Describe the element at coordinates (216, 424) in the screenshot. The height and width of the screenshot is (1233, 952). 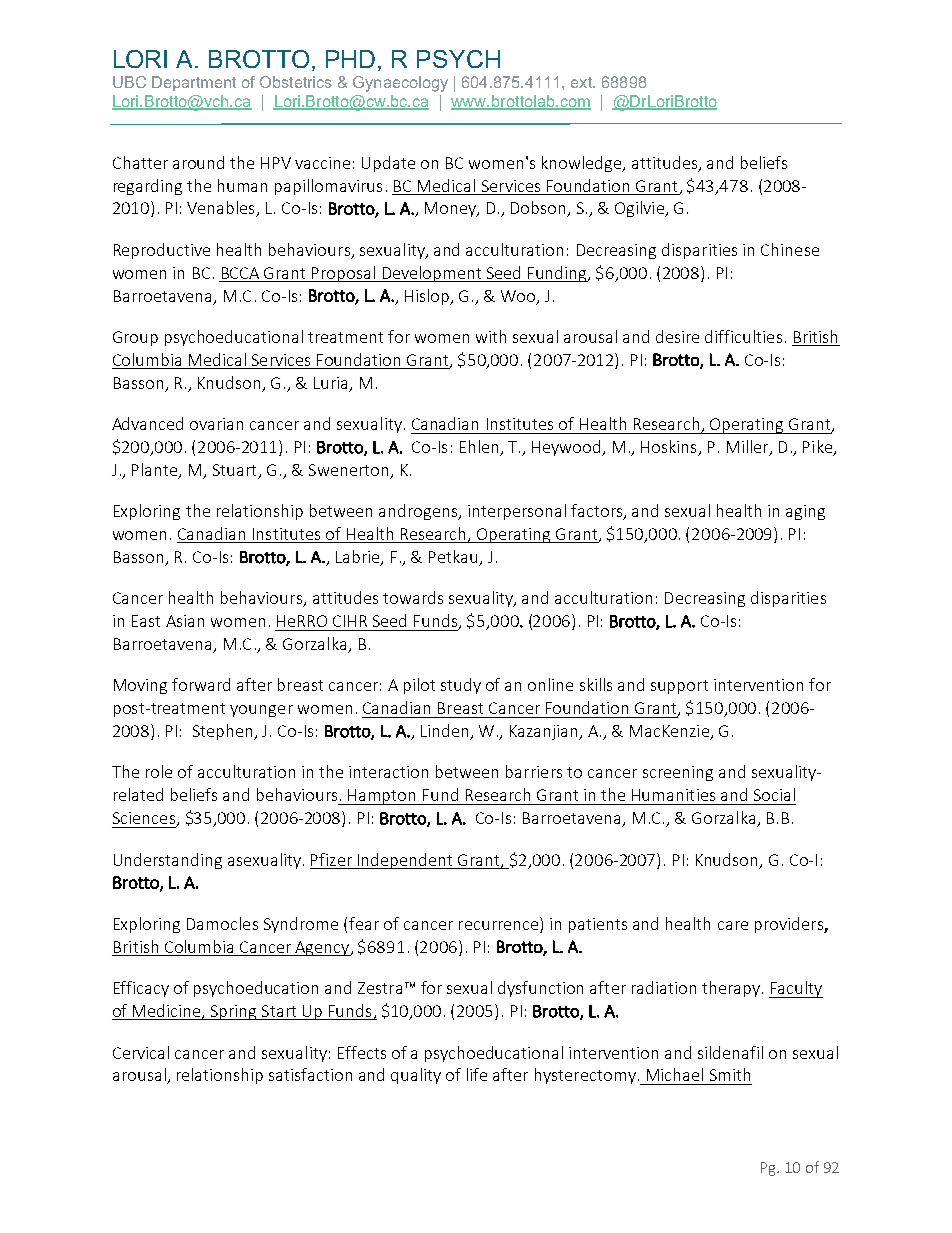
I see `ovarian` at that location.
